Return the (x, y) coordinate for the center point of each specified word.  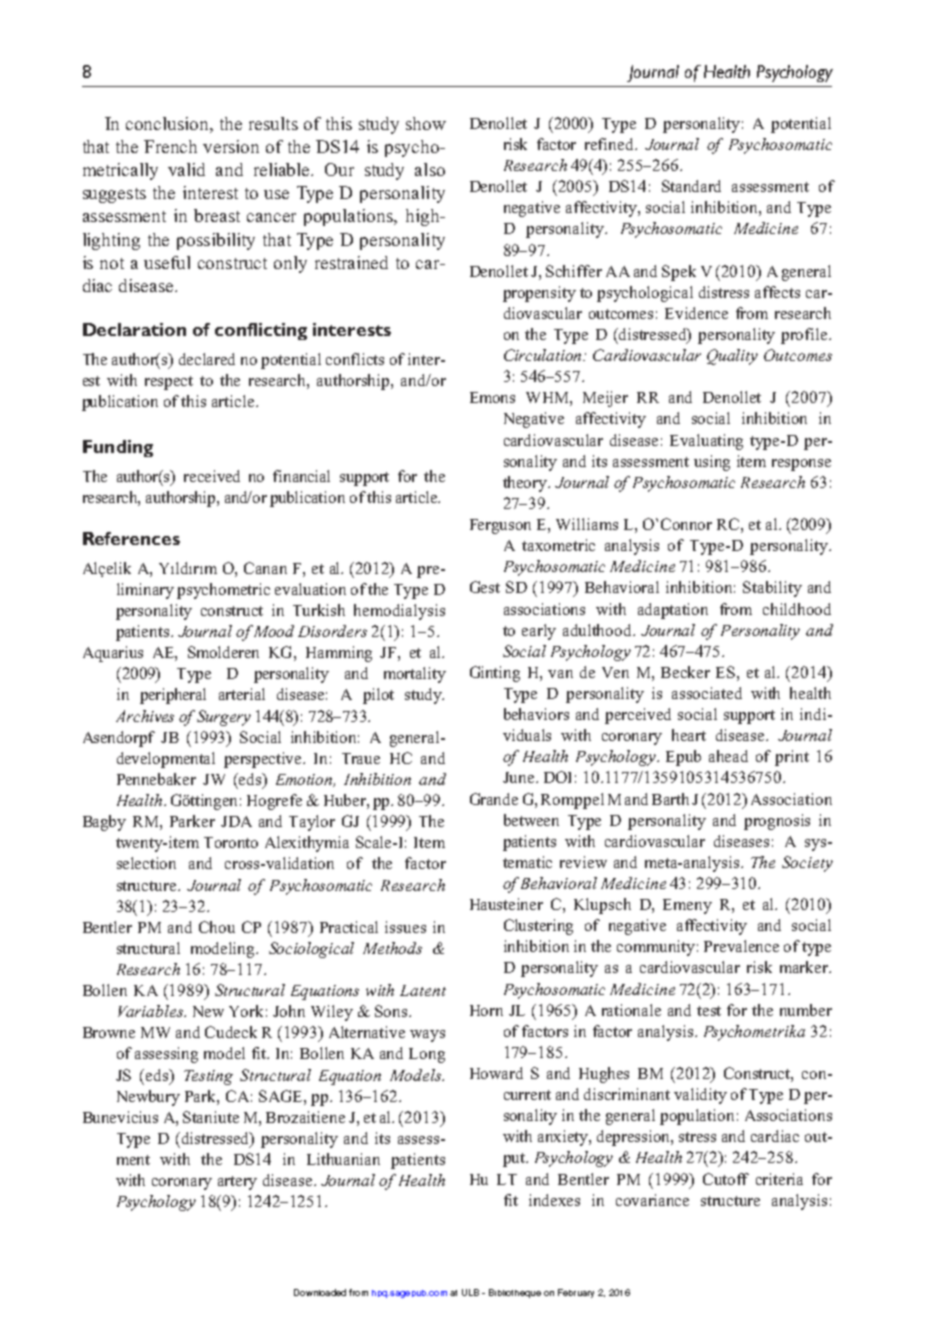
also (430, 169)
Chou (217, 927)
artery (237, 1183)
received (212, 476)
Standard (691, 186)
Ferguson (500, 526)
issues (405, 927)
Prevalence (741, 946)
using (712, 463)
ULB (470, 1292)
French (170, 146)
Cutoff (726, 1179)
